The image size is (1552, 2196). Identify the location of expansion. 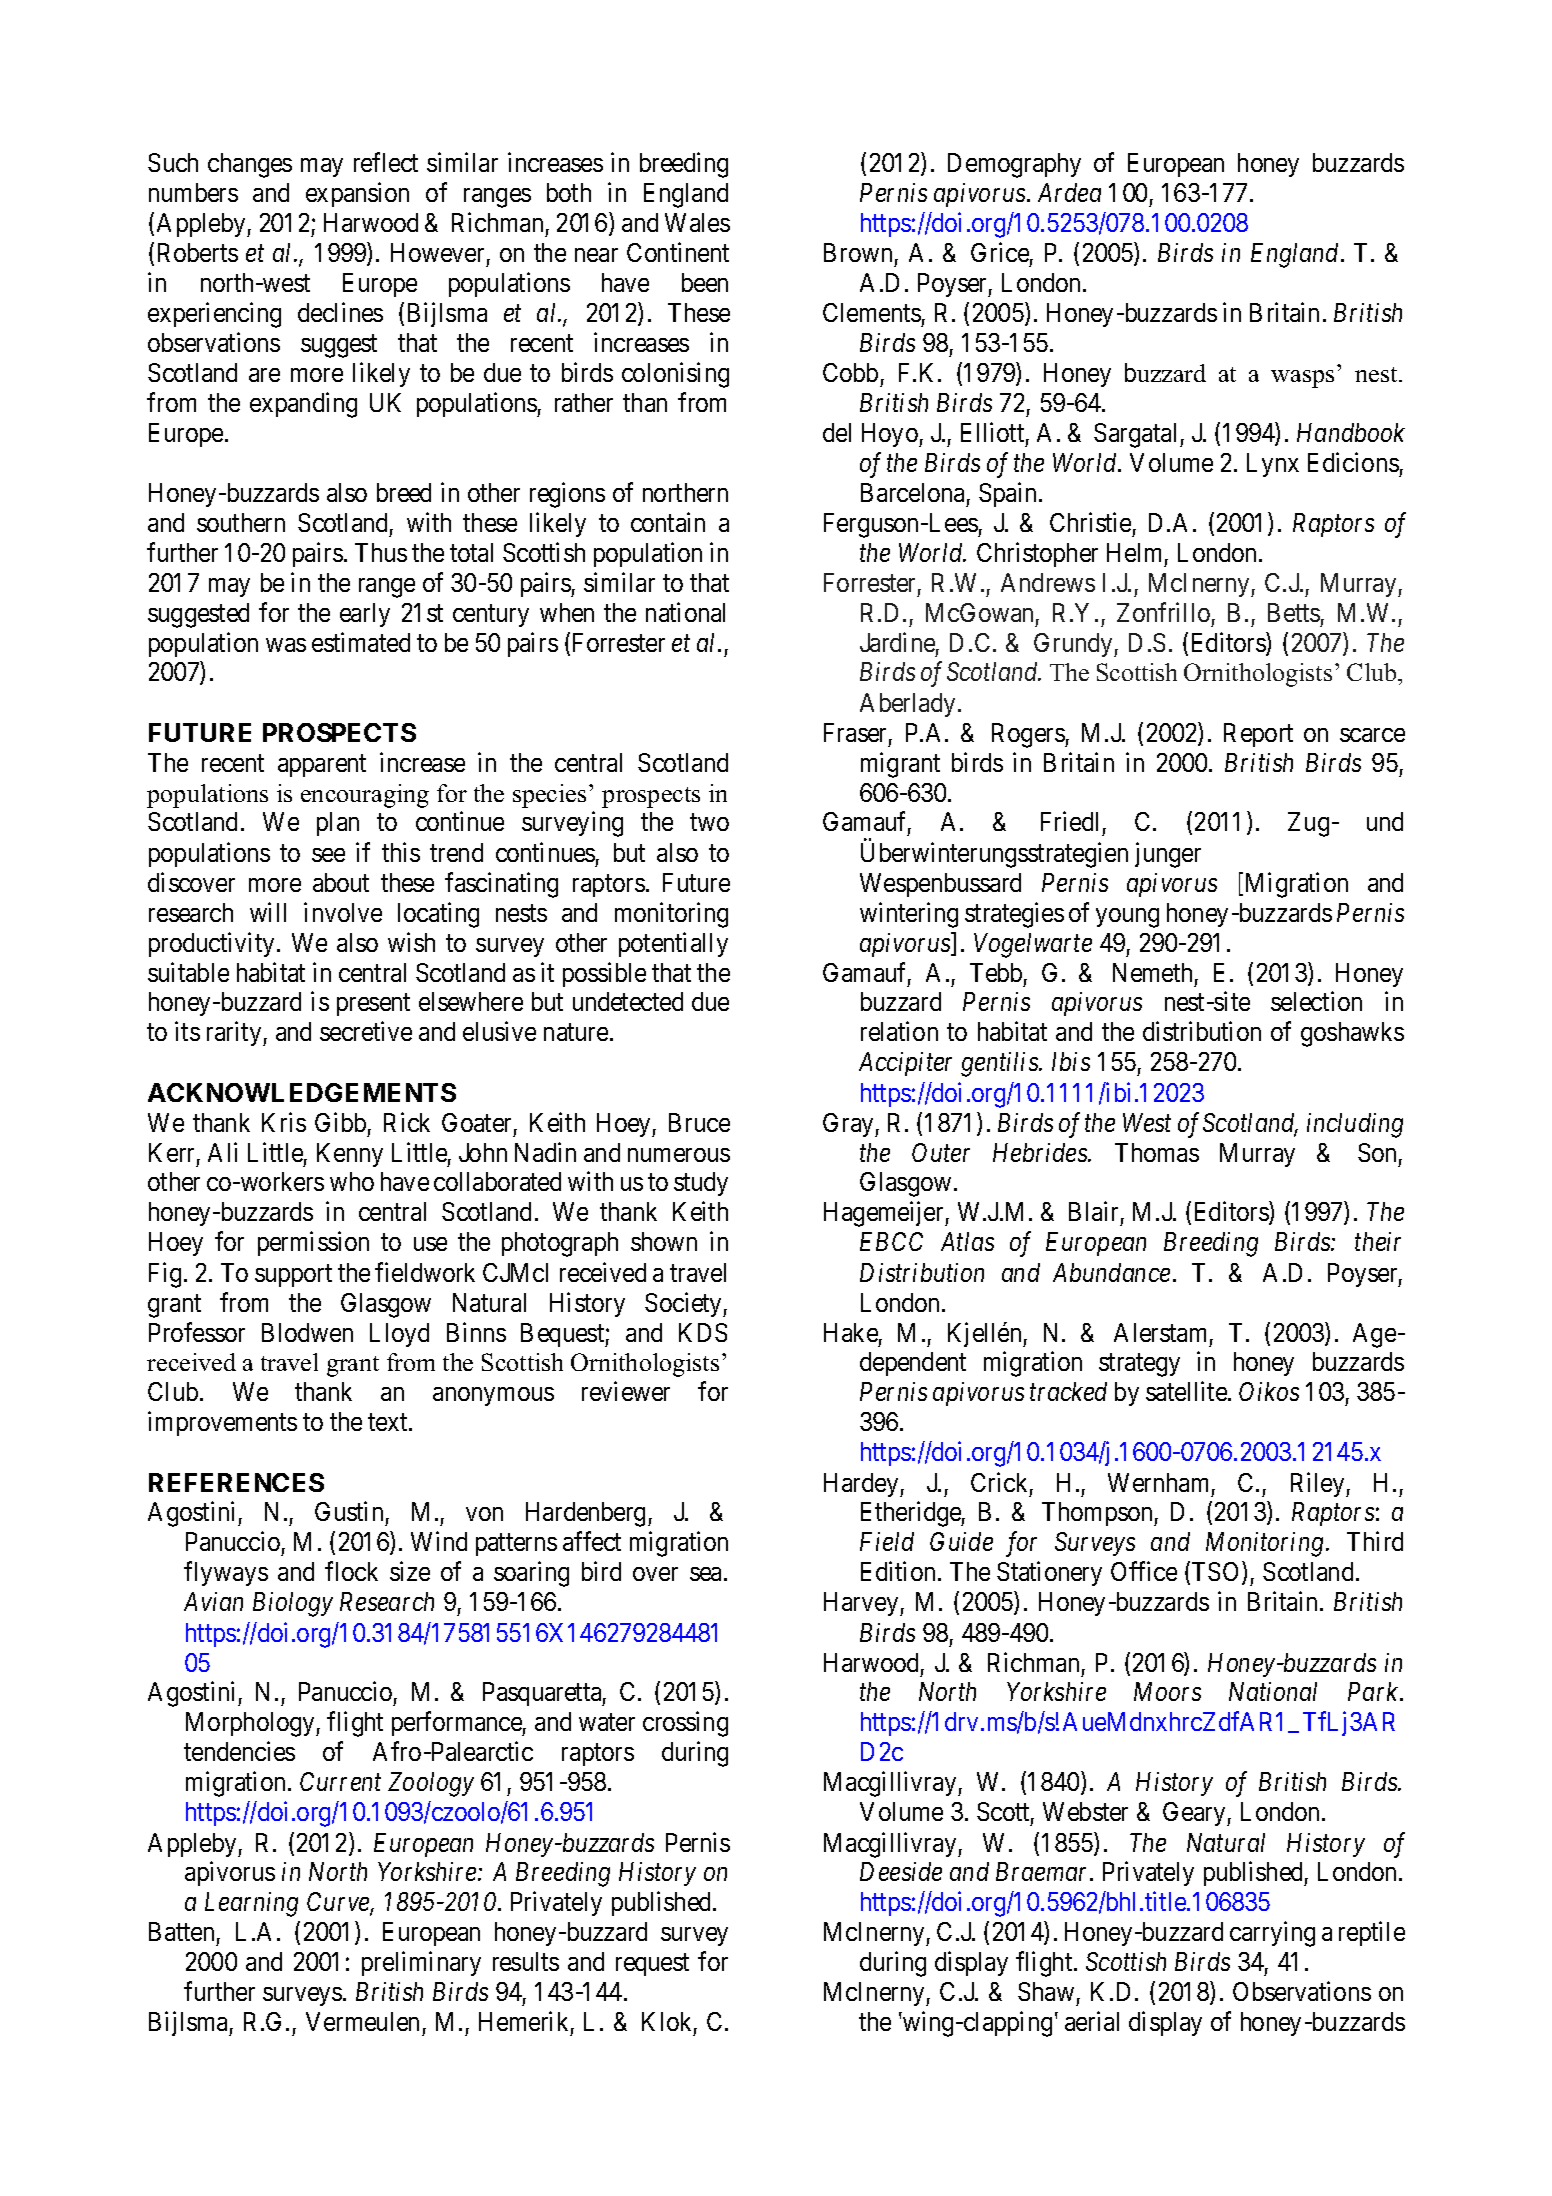
(357, 194).
